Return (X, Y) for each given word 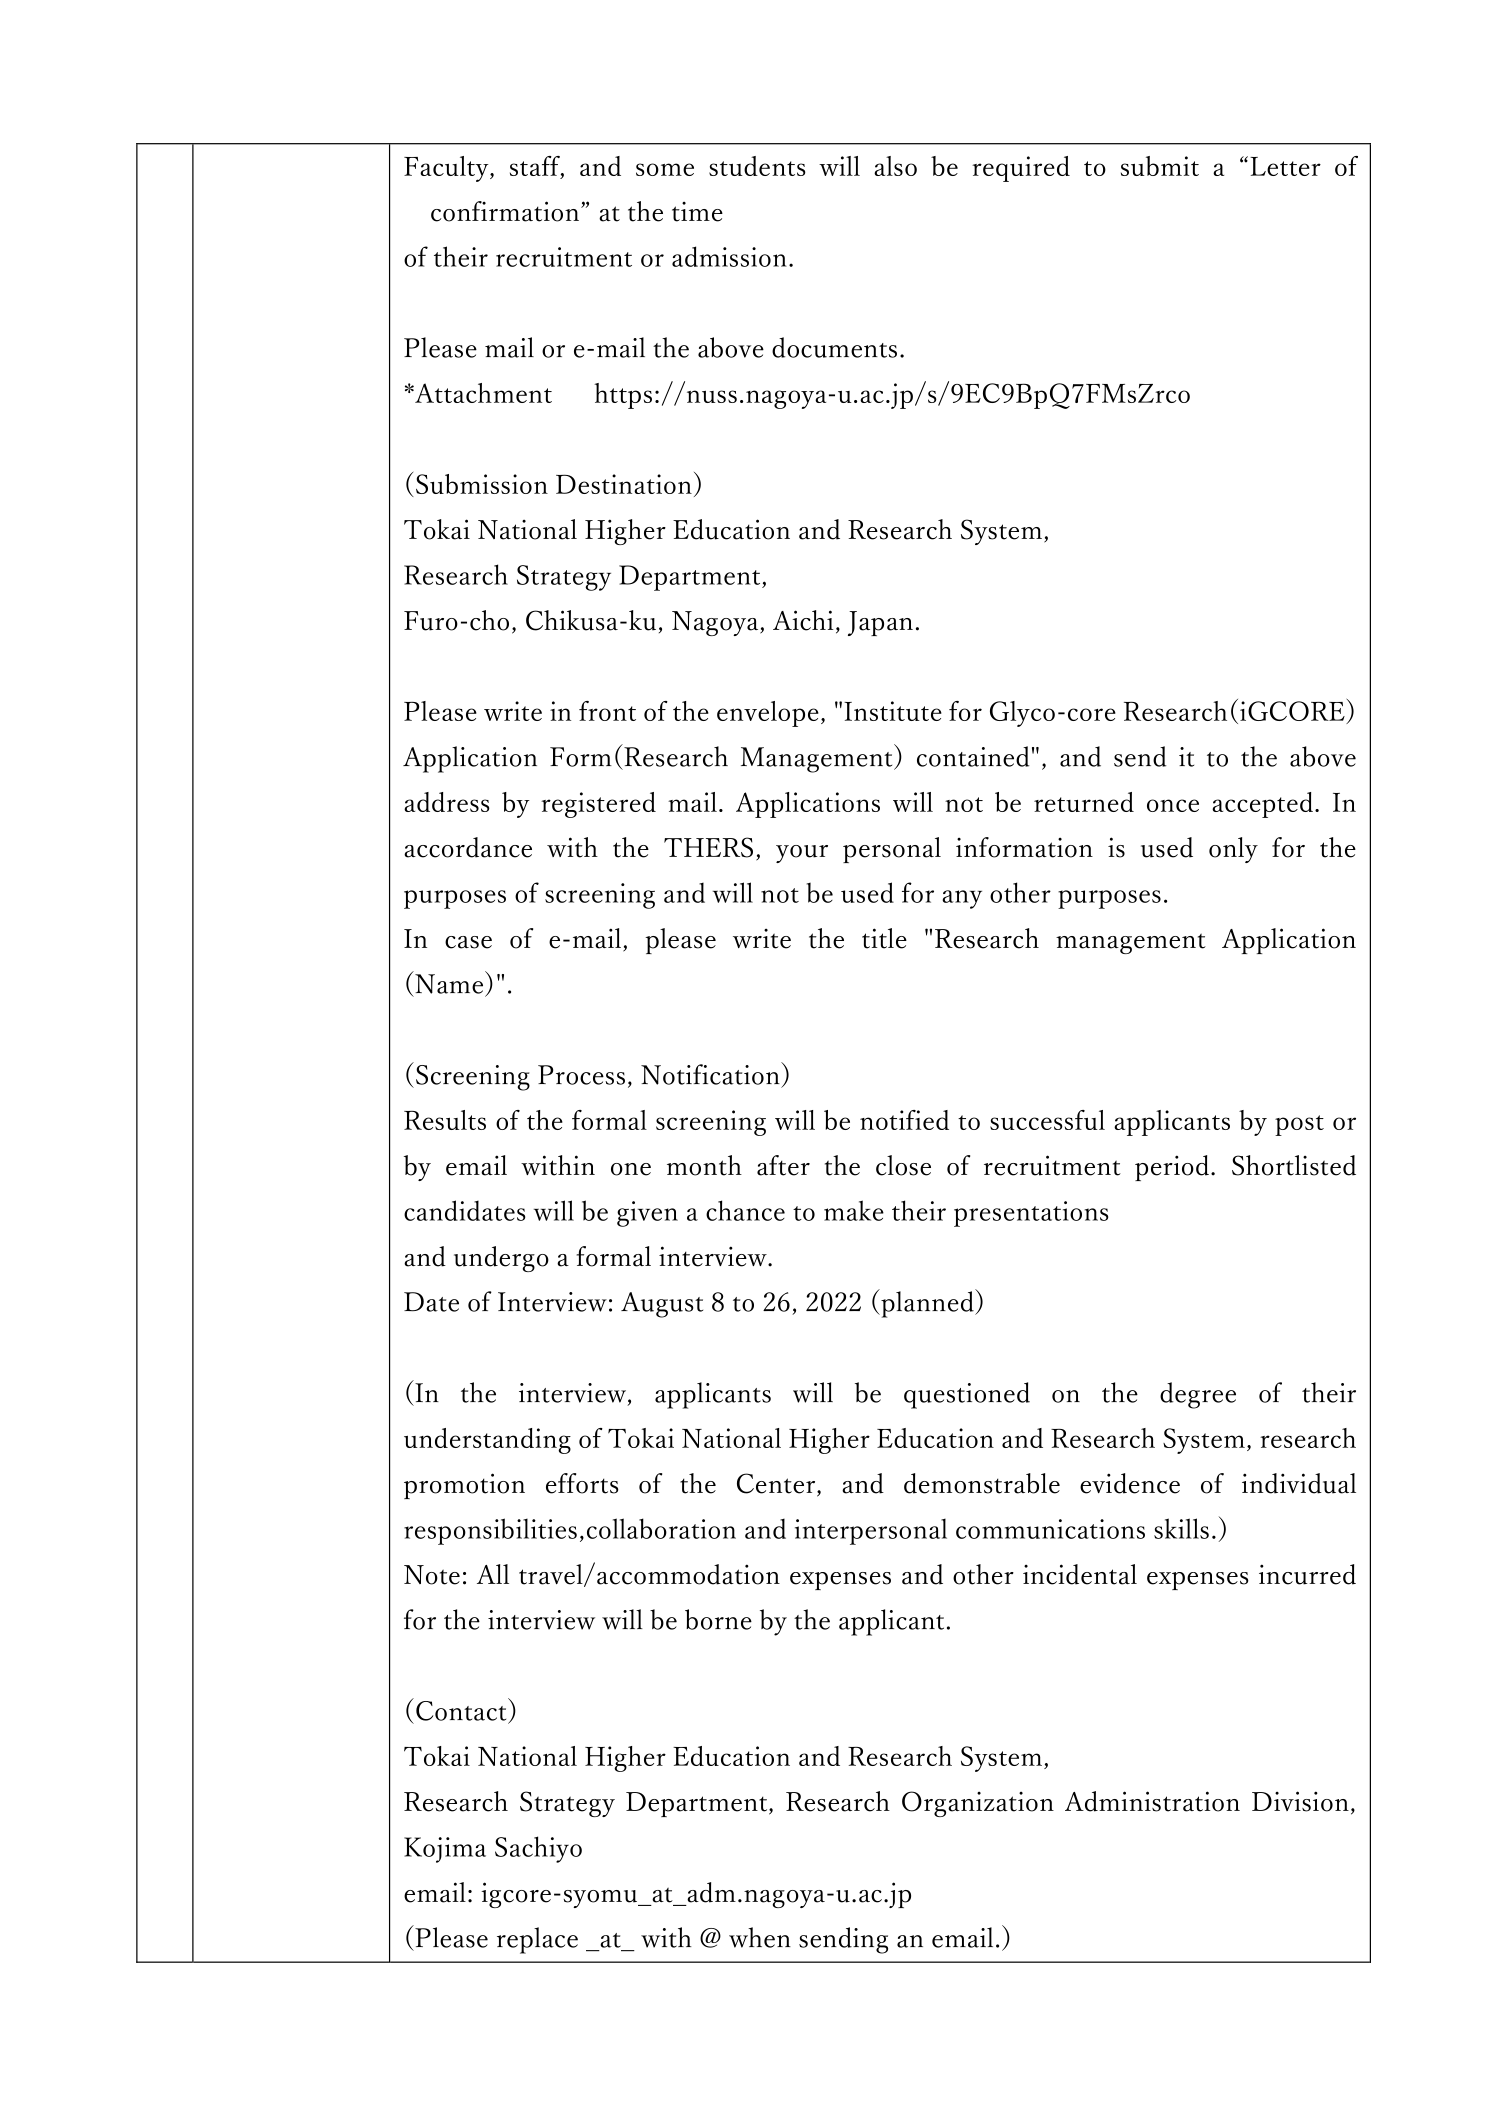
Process (581, 1075)
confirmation (506, 211)
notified (904, 1120)
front (607, 711)
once (1173, 805)
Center (777, 1484)
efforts (582, 1483)
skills (1181, 1528)
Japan (880, 623)
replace (537, 1940)
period (1172, 1168)
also (895, 166)
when (760, 1937)
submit (1160, 166)
